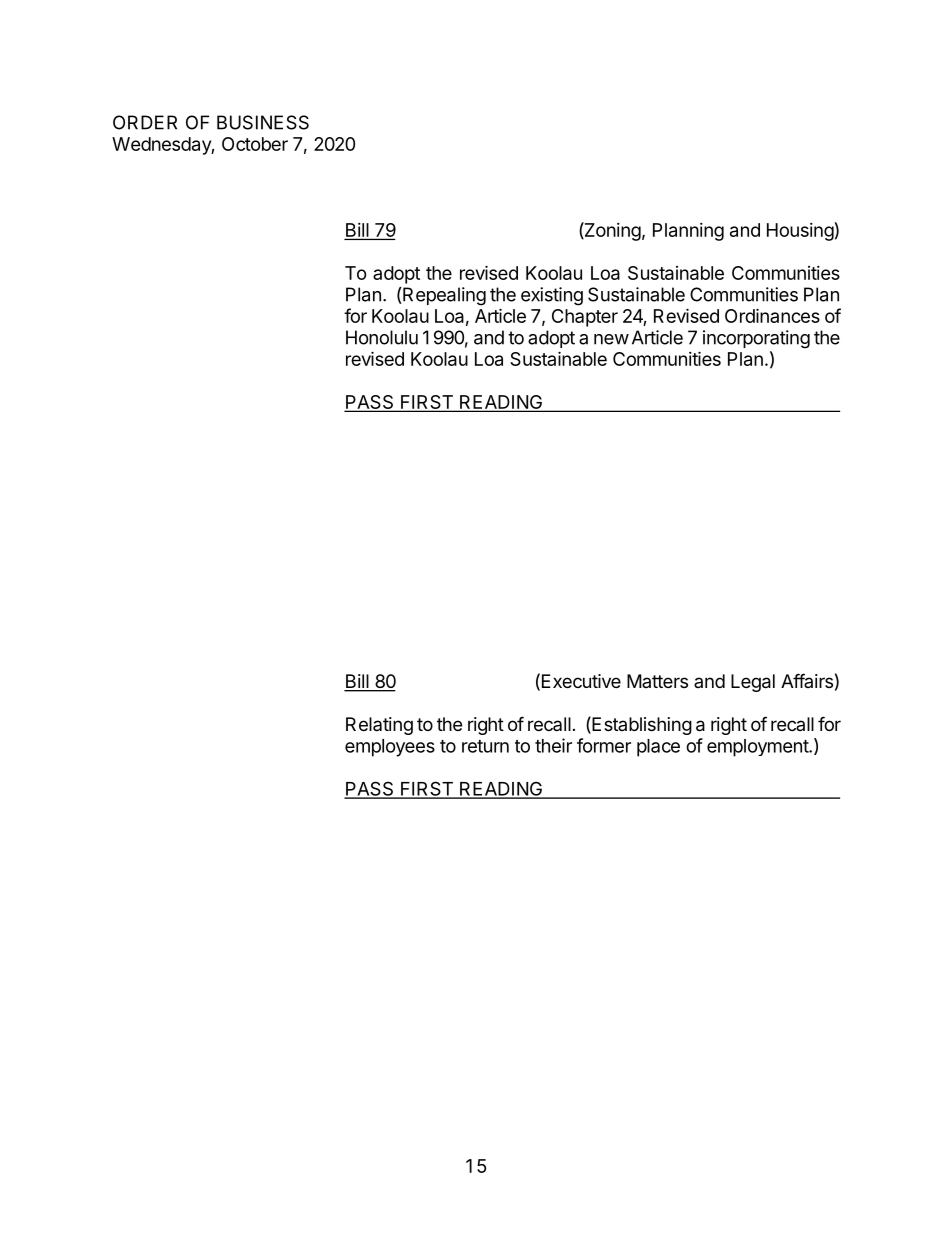 The height and width of the page is (1233, 952). I want to click on employment, so click(758, 748).
